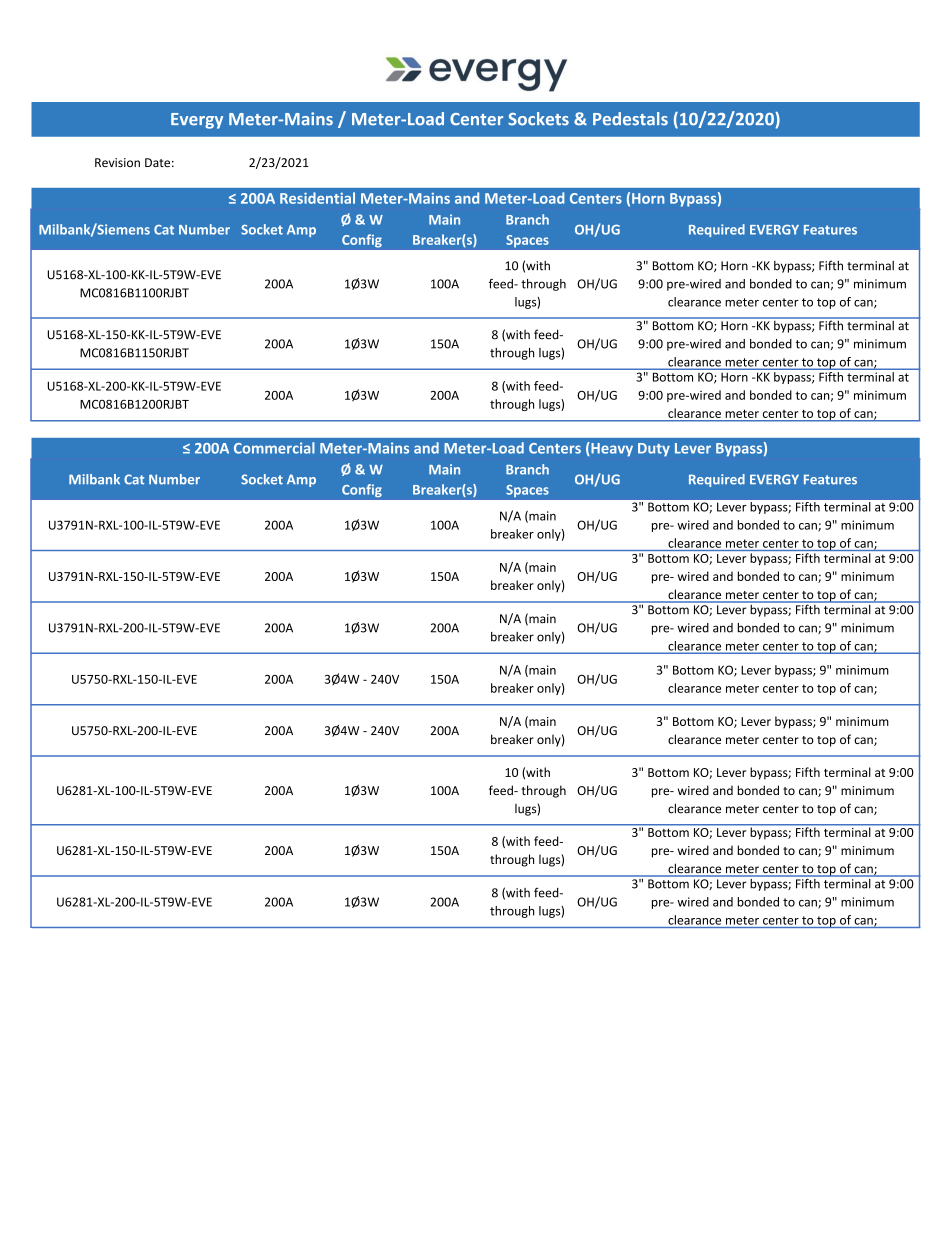 Image resolution: width=952 pixels, height=1233 pixels. Describe the element at coordinates (611, 449) in the screenshot. I see `Heavy` at that location.
